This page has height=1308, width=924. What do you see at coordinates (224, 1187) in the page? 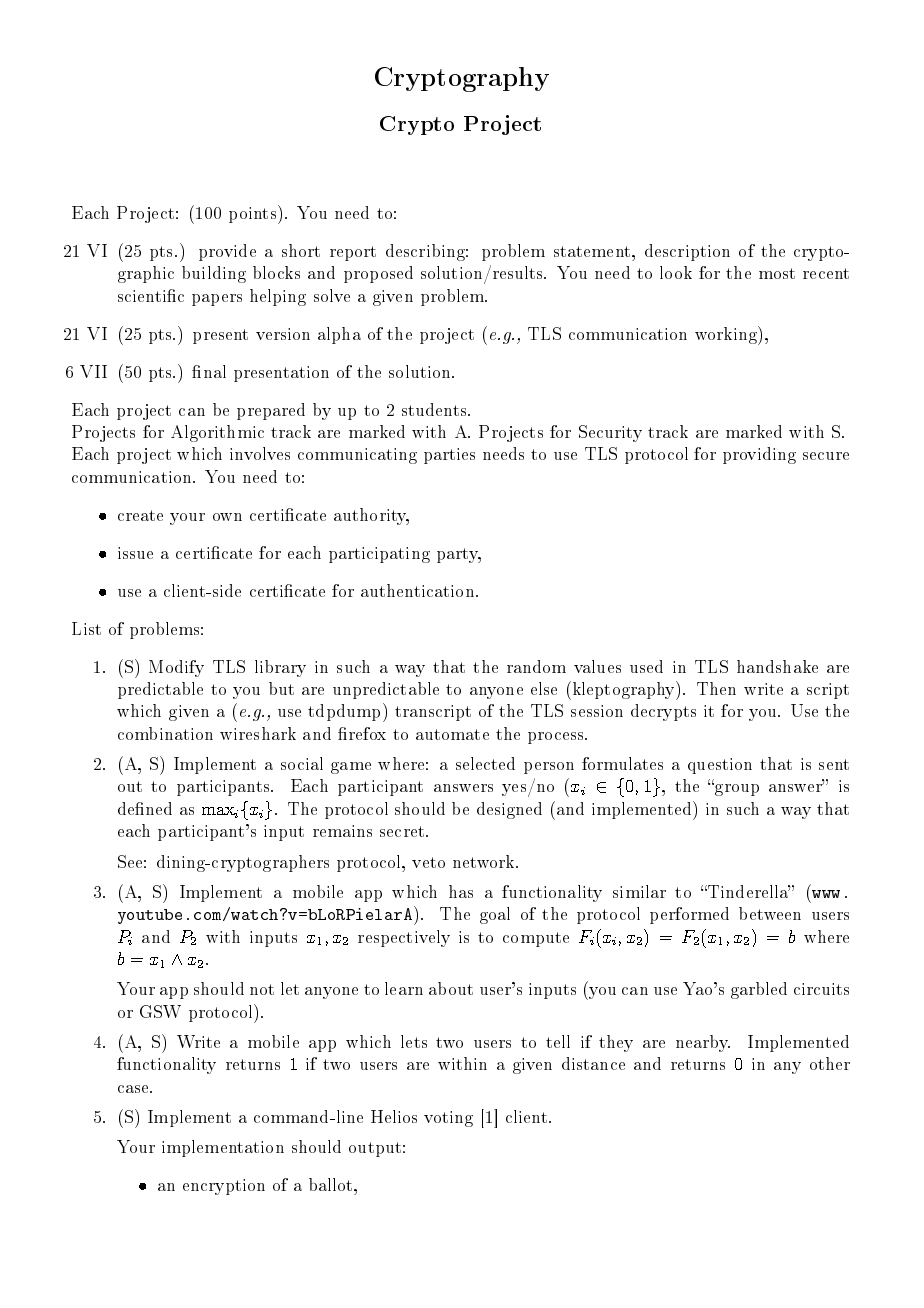
I see `encryption` at bounding box center [224, 1187].
